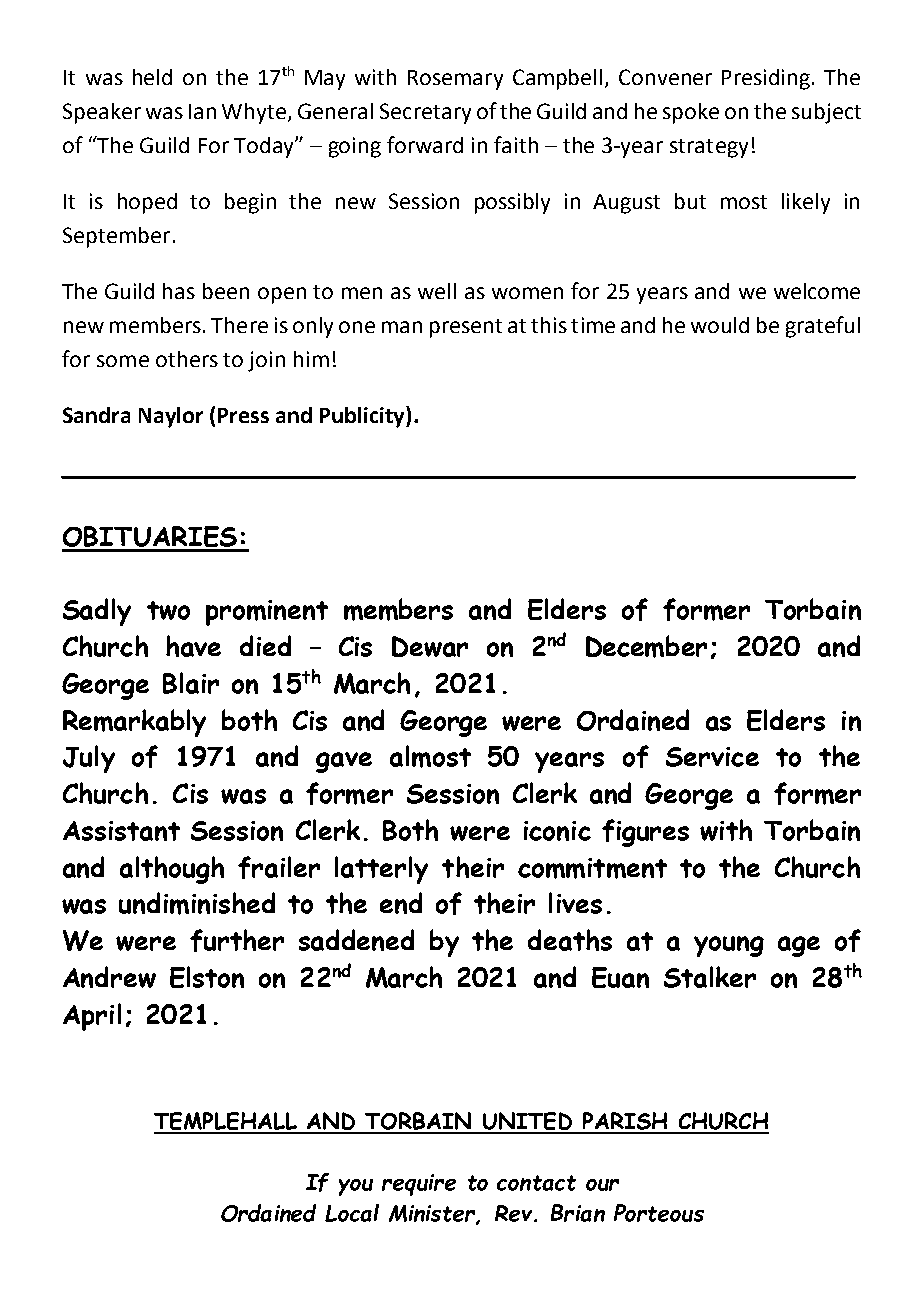 This screenshot has width=924, height=1308. What do you see at coordinates (121, 831) in the screenshot?
I see `Assistant` at bounding box center [121, 831].
